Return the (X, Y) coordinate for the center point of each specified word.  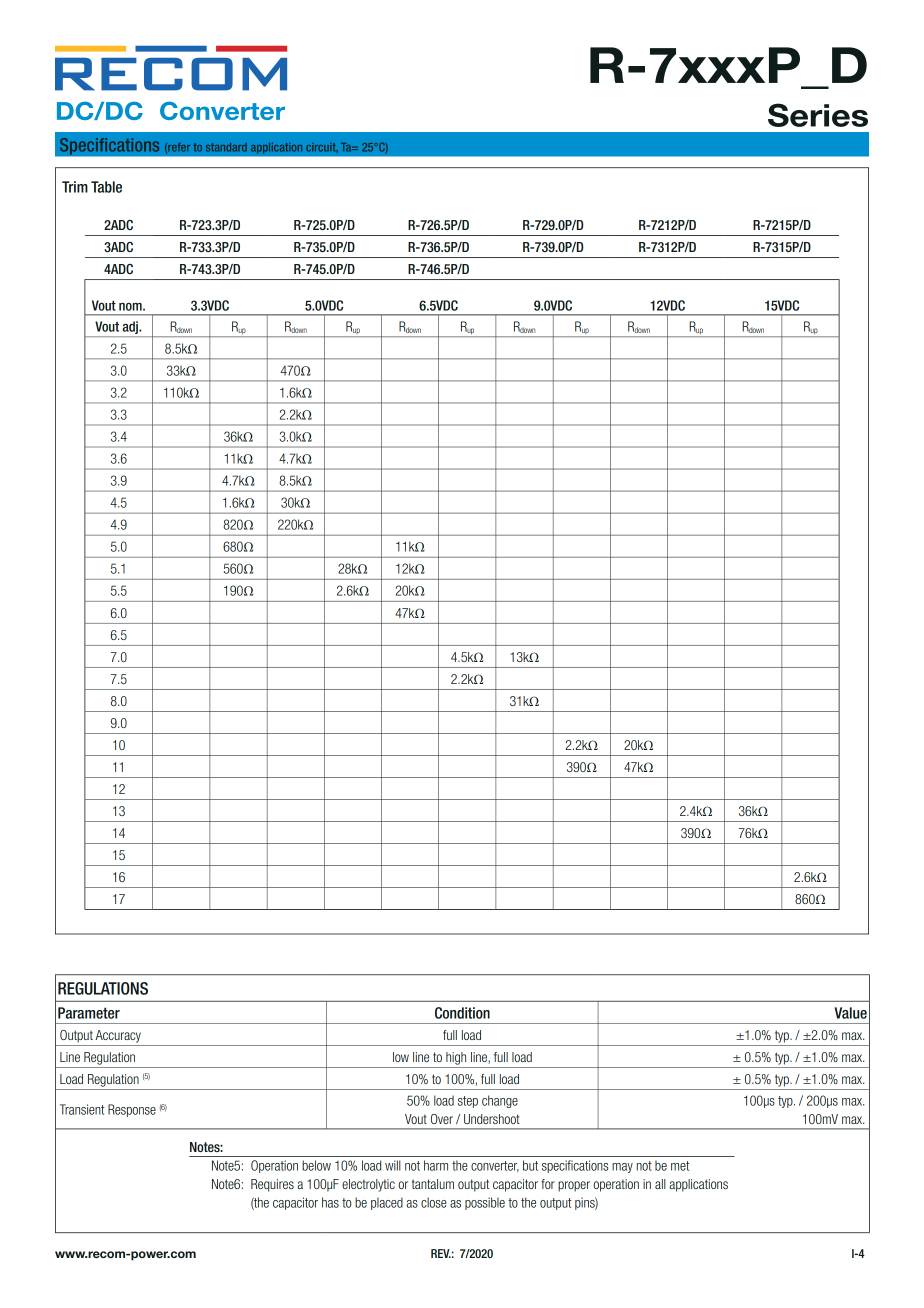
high (456, 1058)
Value (850, 1013)
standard (226, 147)
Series (818, 115)
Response (132, 1110)
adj (131, 327)
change (500, 1101)
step (468, 1102)
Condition (462, 1013)
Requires (272, 1185)
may (622, 1168)
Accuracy (118, 1036)
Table (106, 187)
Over (442, 1119)
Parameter (89, 1013)
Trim (75, 187)
